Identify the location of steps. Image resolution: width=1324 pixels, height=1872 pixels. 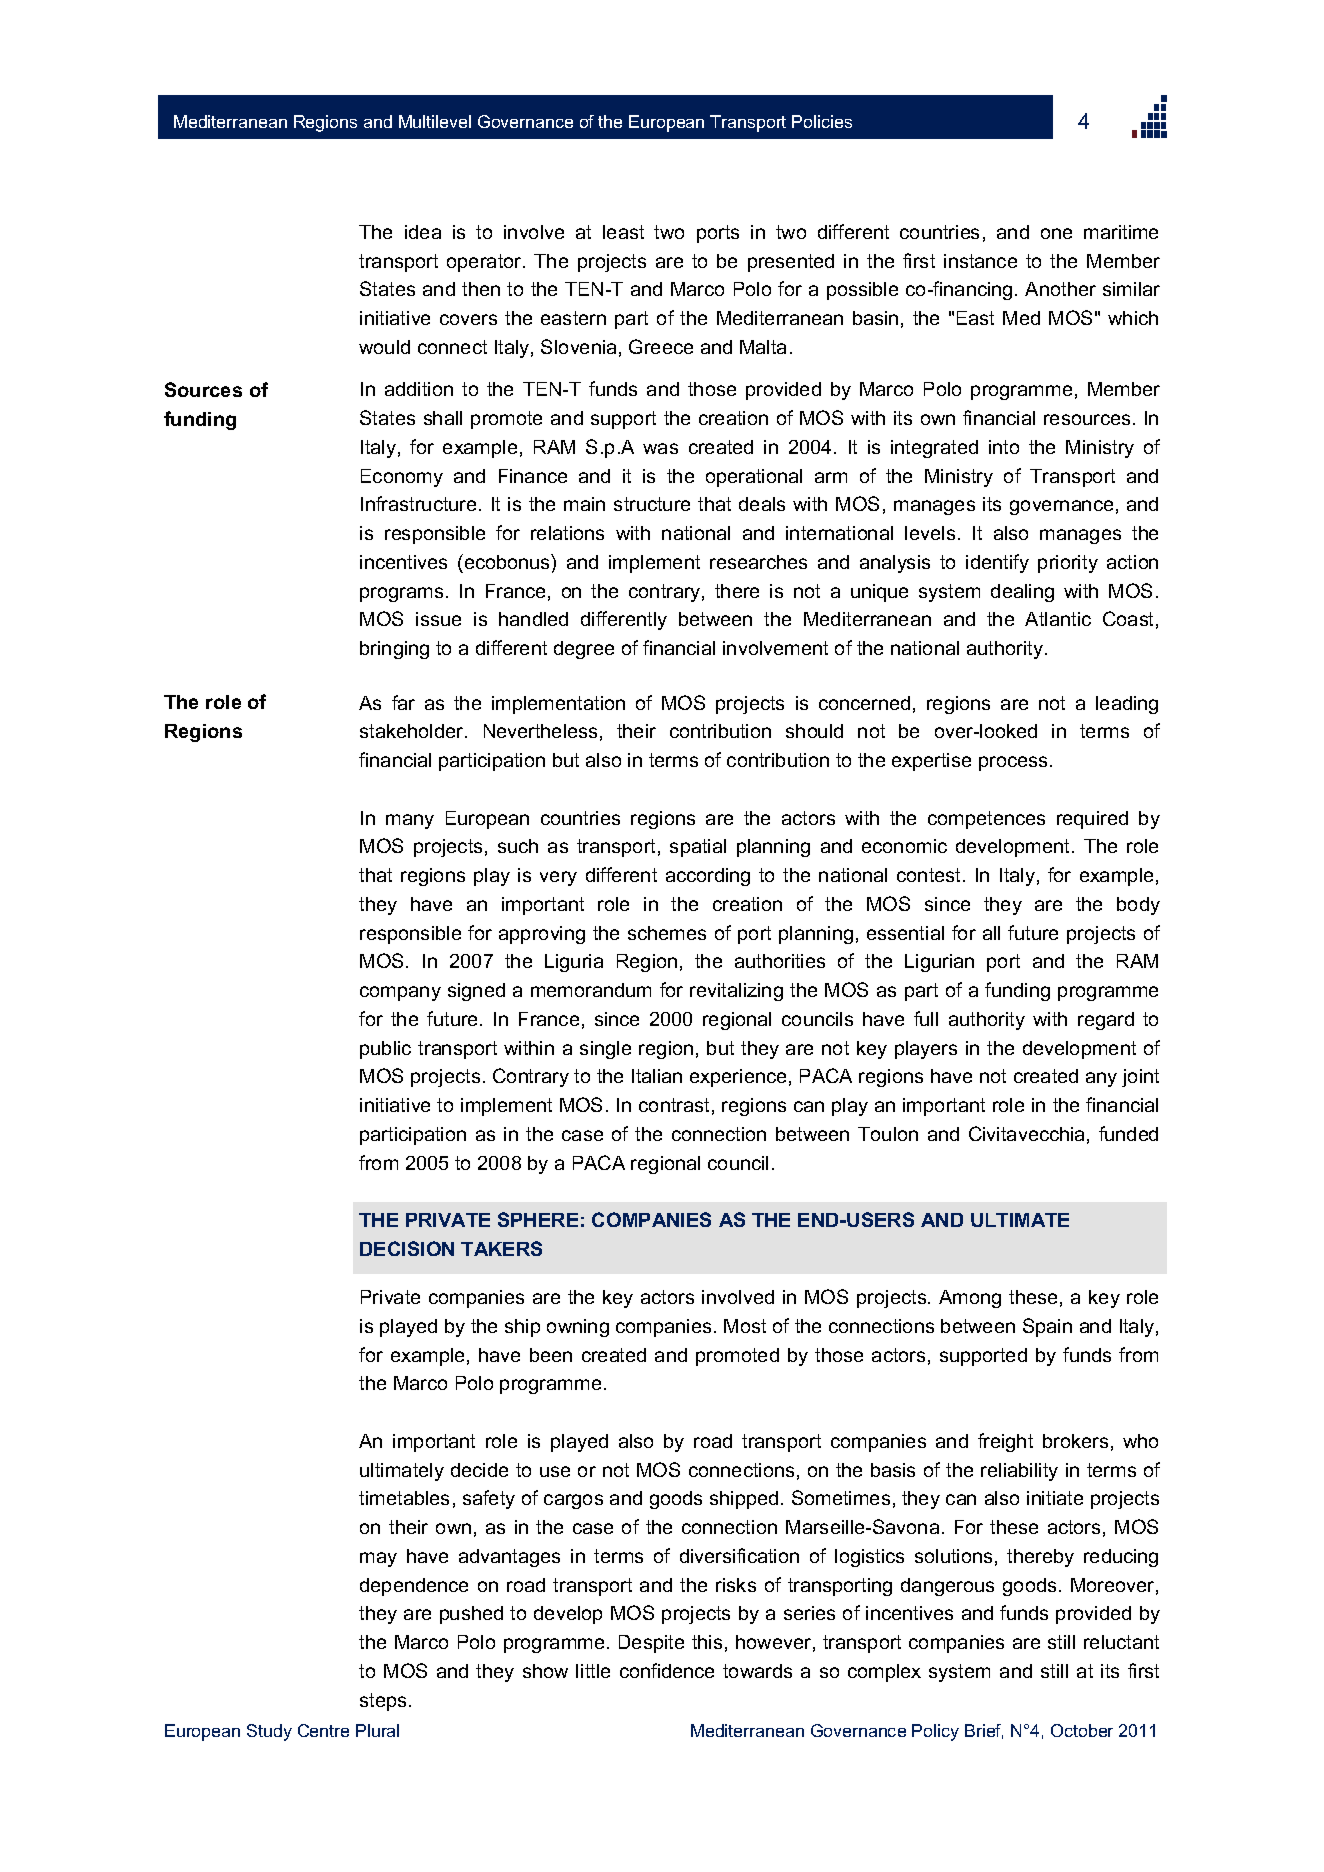
(383, 1702).
